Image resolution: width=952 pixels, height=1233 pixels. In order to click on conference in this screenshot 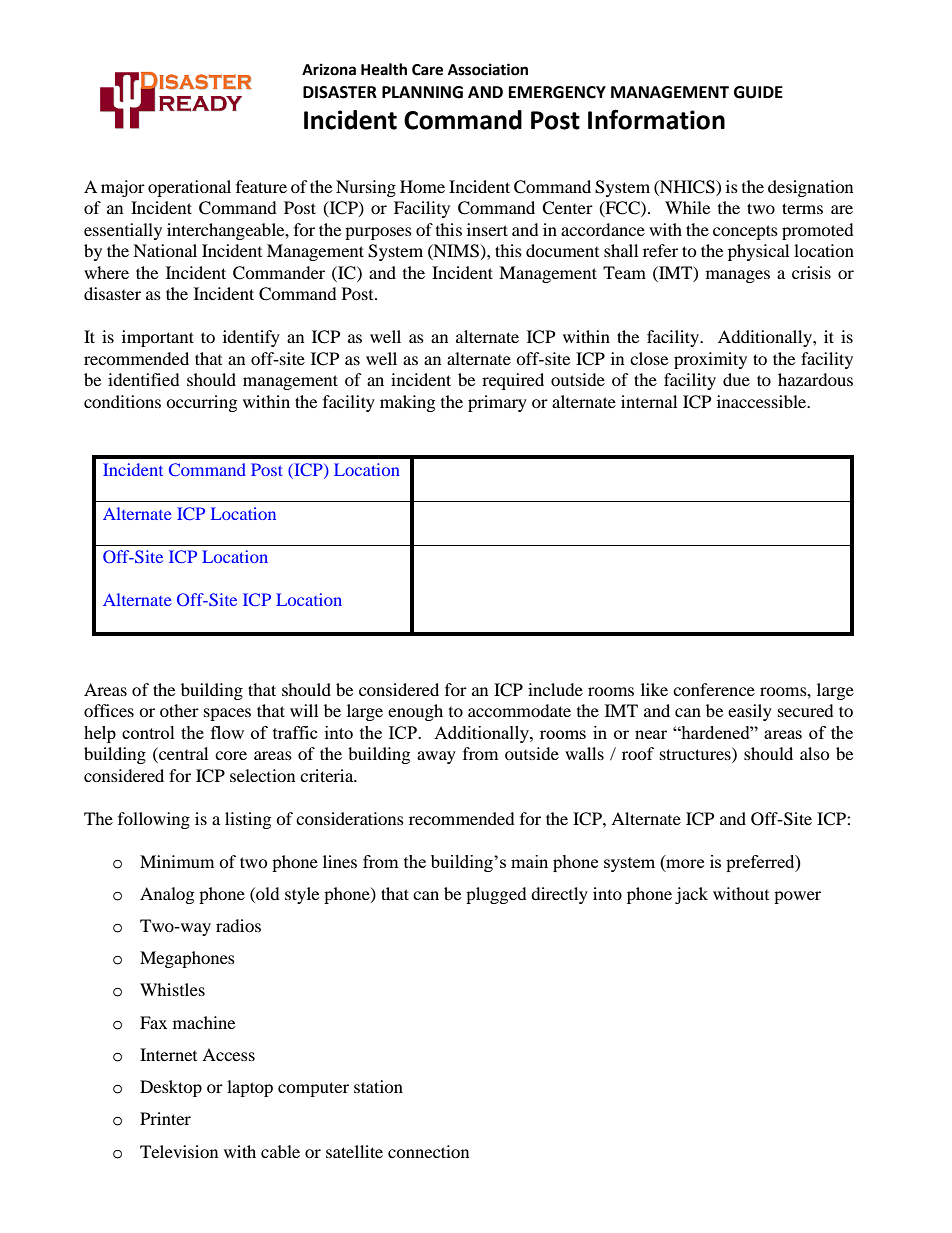, I will do `click(714, 689)`.
